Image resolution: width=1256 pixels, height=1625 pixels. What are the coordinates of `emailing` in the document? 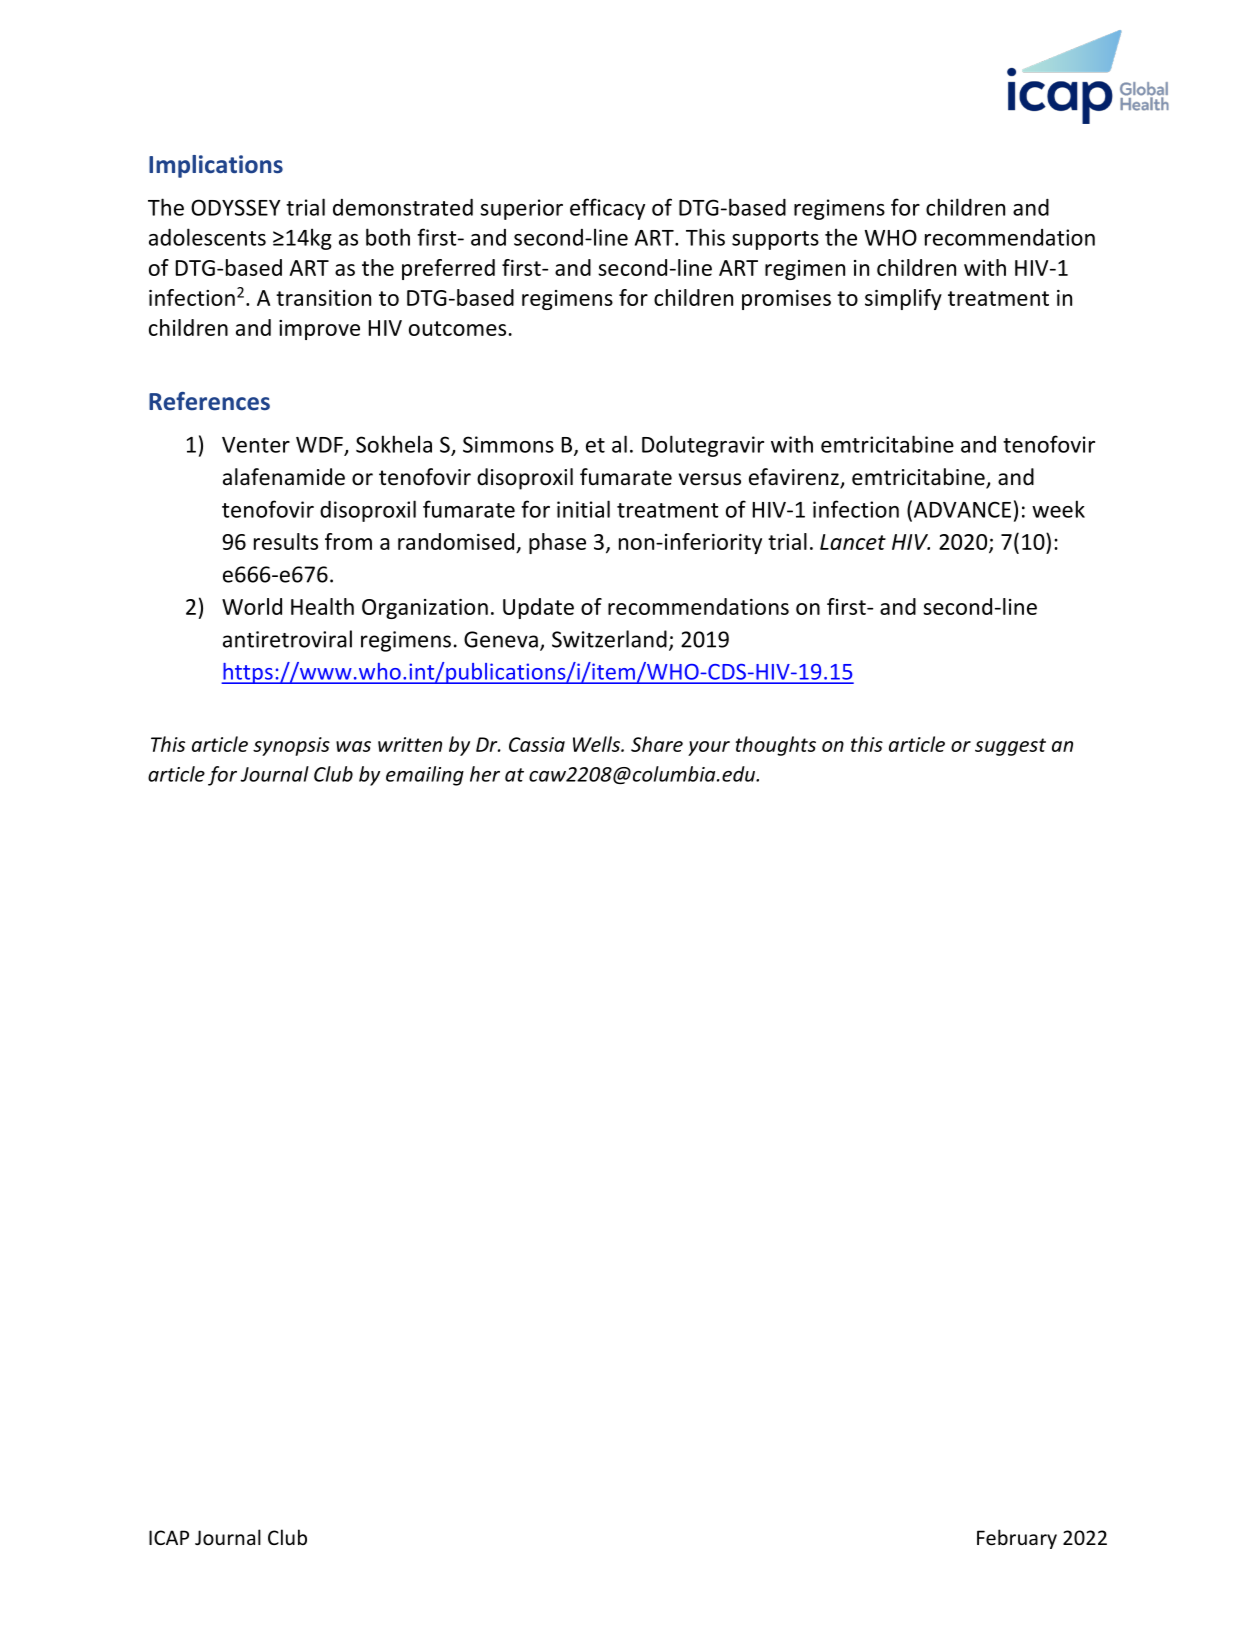 It's located at (425, 776).
